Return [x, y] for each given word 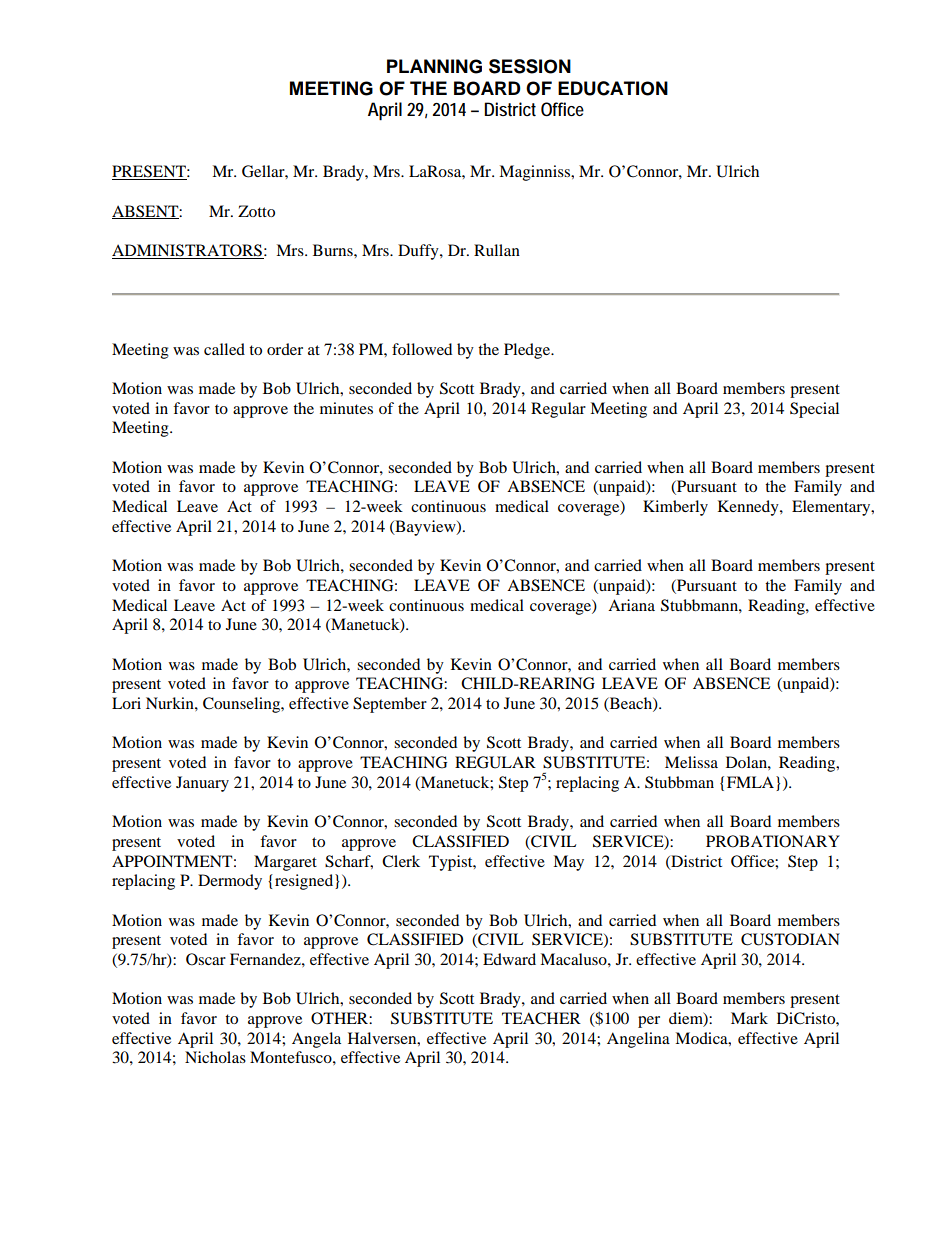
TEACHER [541, 1018]
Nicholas [215, 1057]
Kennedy [749, 508]
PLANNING [434, 66]
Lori [126, 703]
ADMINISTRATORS [188, 251]
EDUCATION [613, 88]
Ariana [631, 605]
